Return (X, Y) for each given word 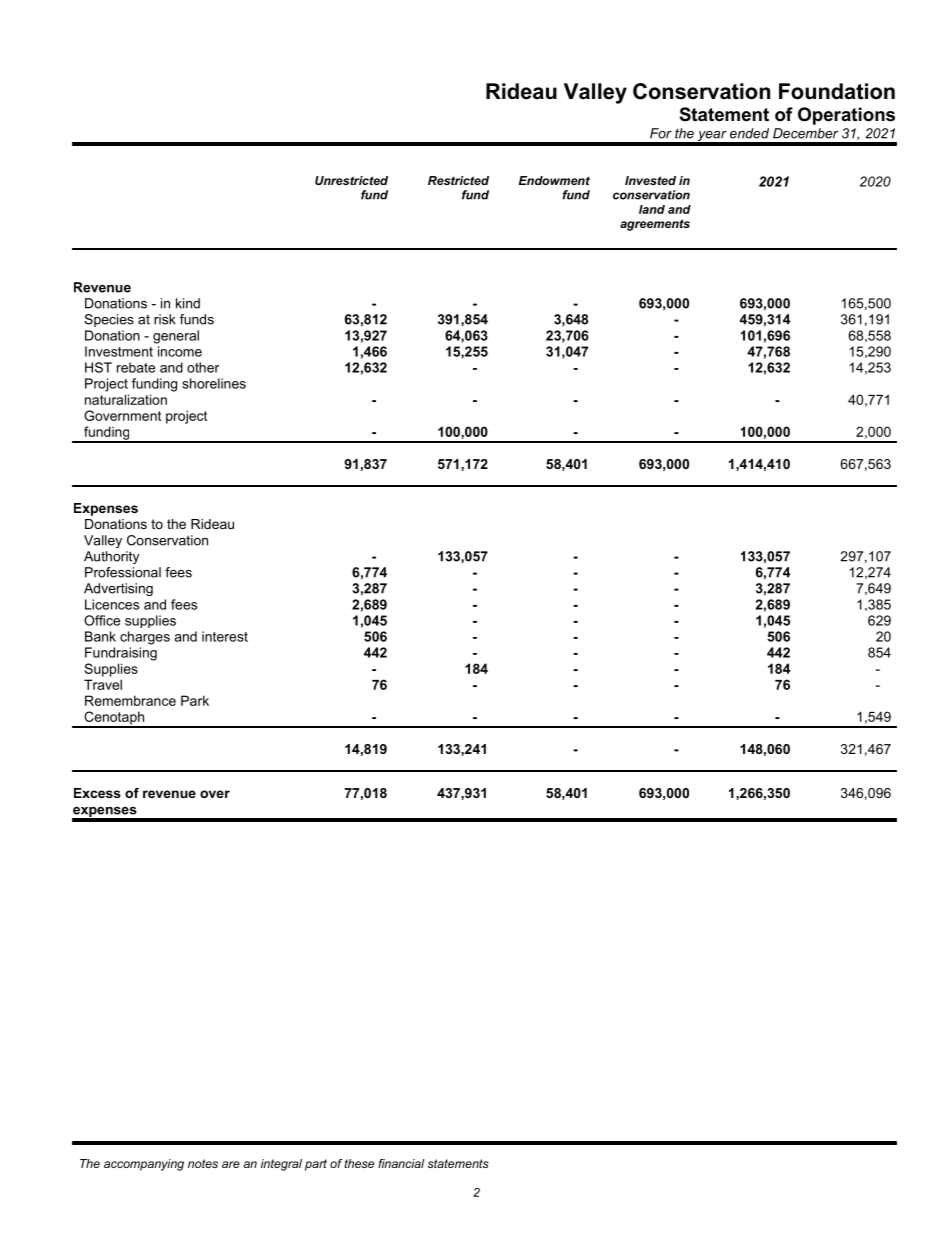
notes (203, 1163)
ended (749, 133)
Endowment (554, 180)
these (359, 1163)
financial (401, 1163)
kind (188, 303)
